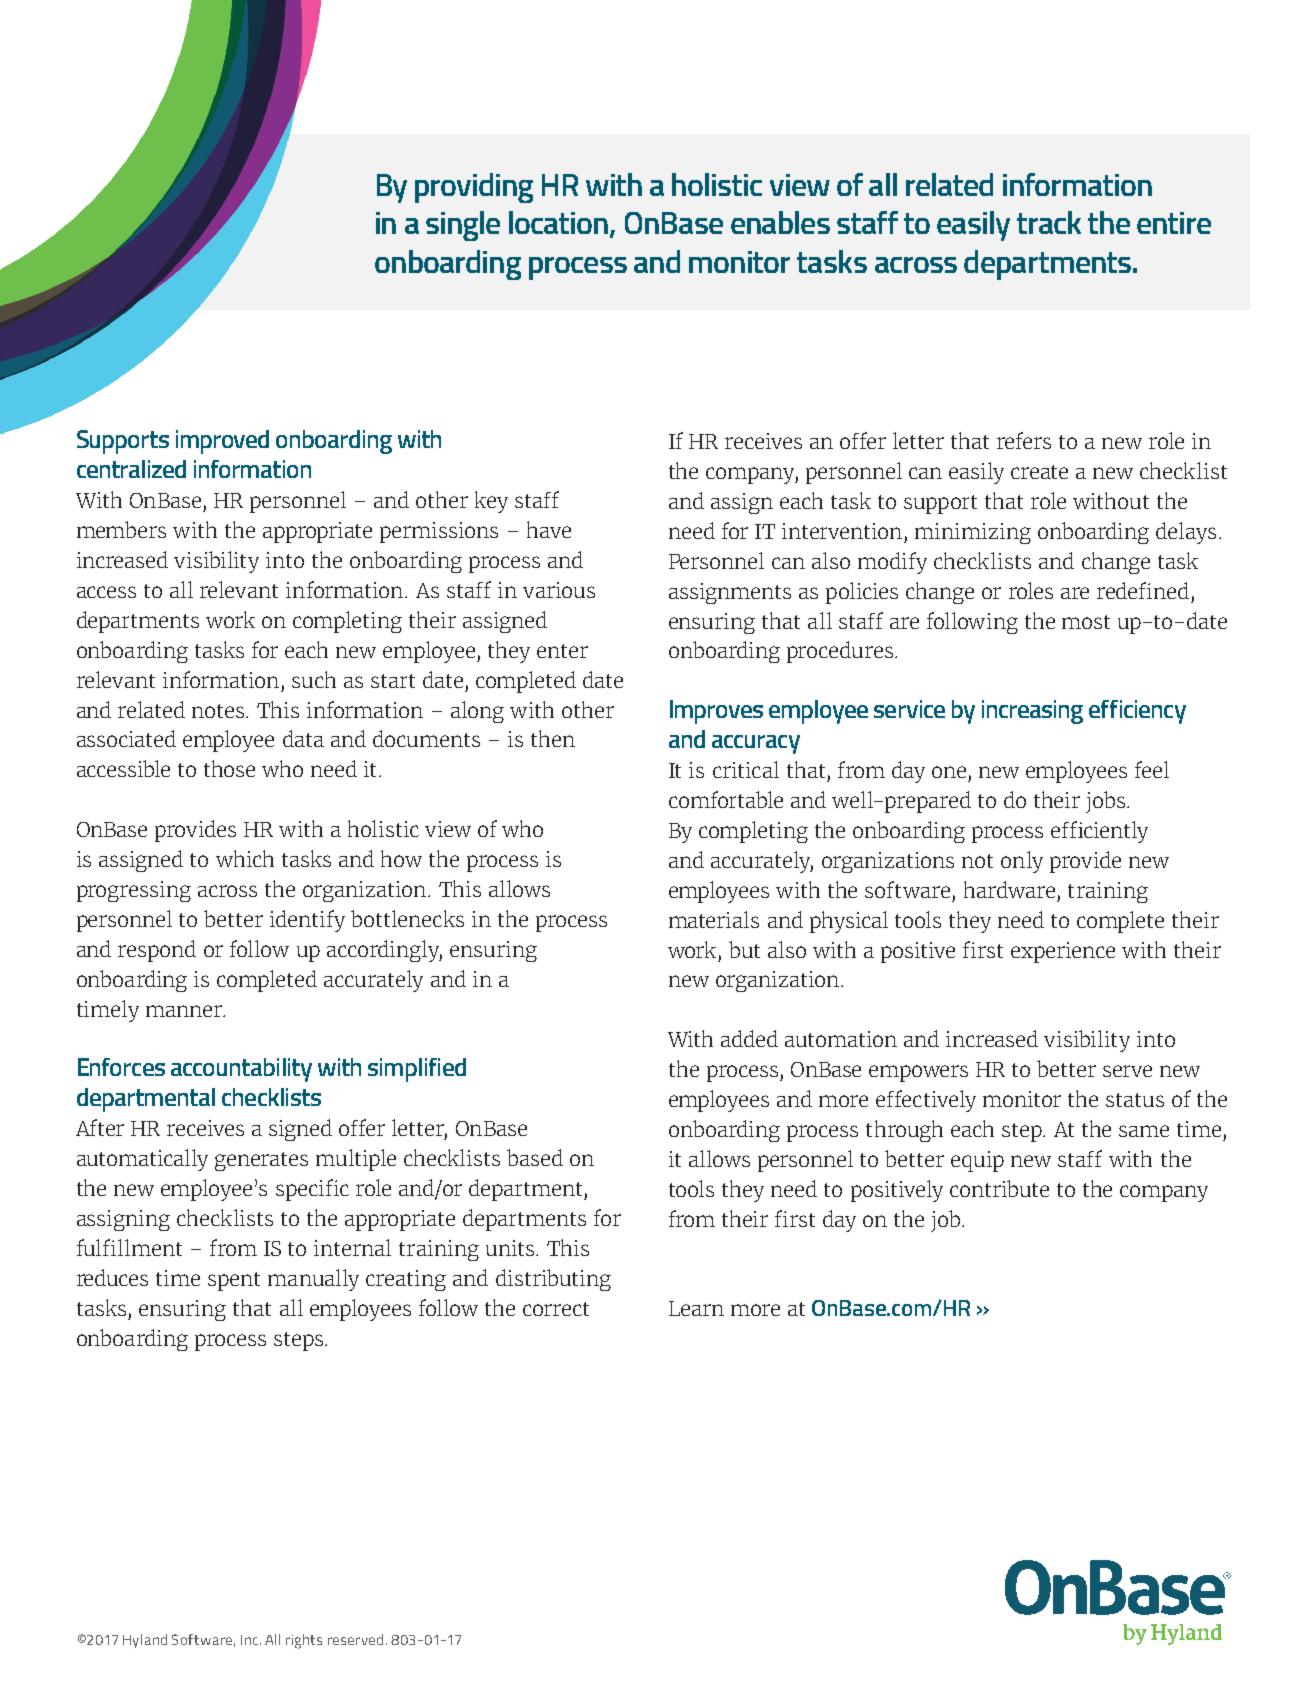 The height and width of the screenshot is (1692, 1307). Describe the element at coordinates (999, 1188) in the screenshot. I see `contribute` at that location.
